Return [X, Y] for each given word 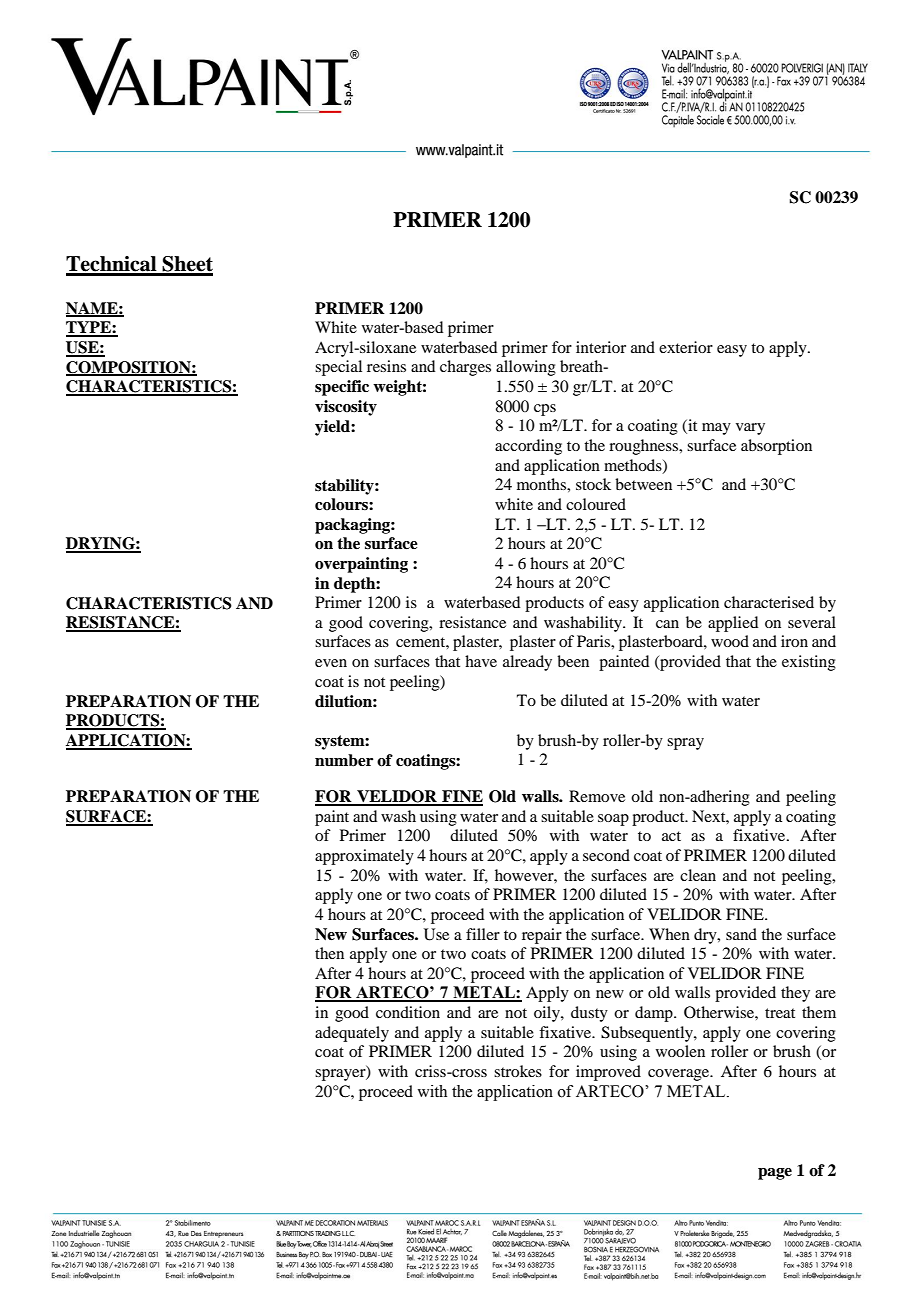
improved [608, 1073]
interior [601, 347]
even [331, 663]
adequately [352, 1034]
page [775, 1174]
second [606, 855]
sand [741, 934]
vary [750, 429]
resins [386, 366]
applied [733, 624]
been [573, 661]
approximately [364, 857]
